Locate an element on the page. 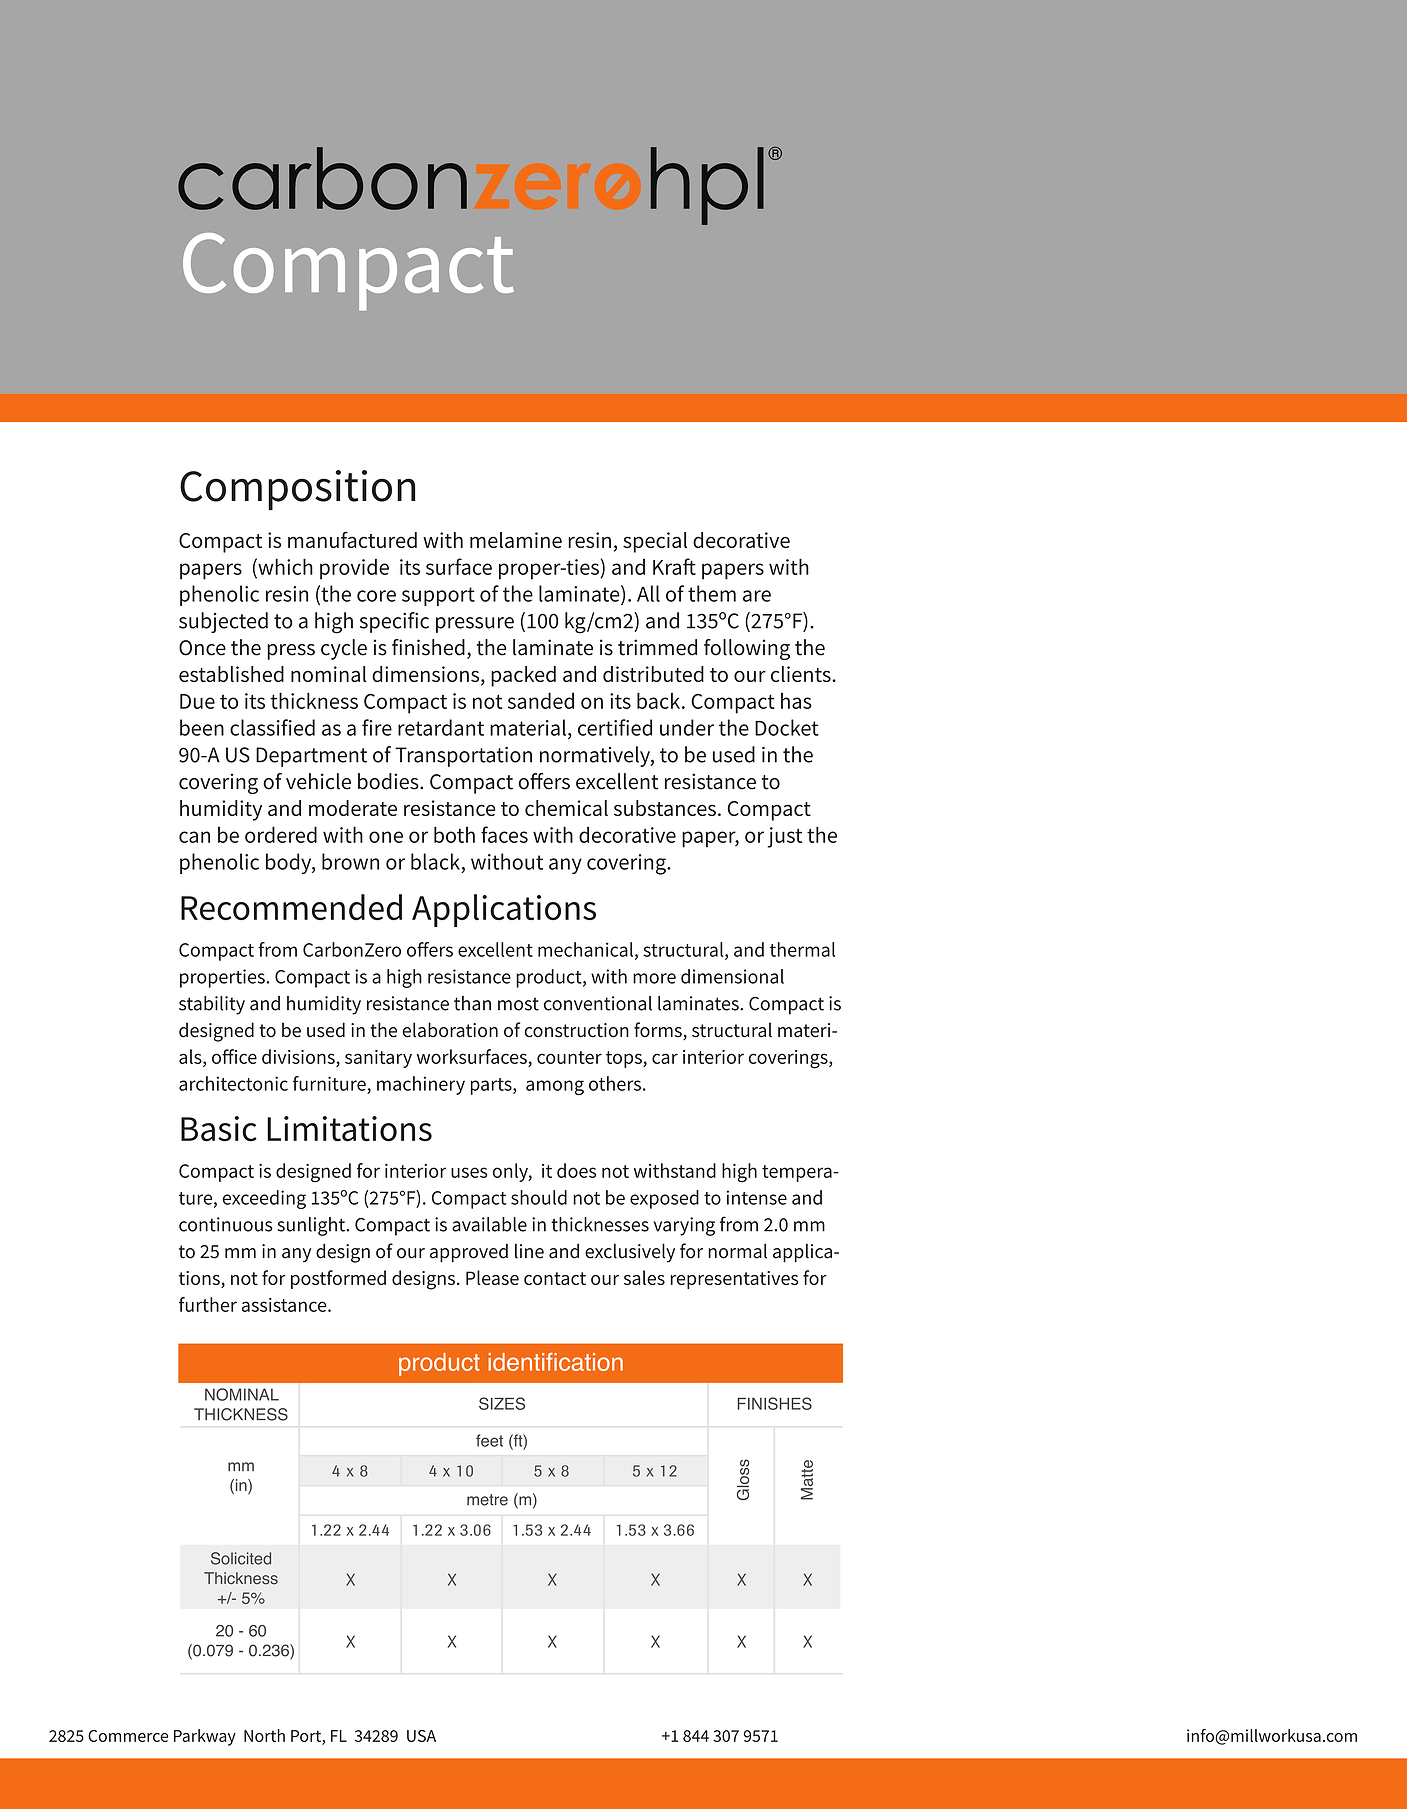 The image size is (1407, 1809). Kraft is located at coordinates (674, 566).
